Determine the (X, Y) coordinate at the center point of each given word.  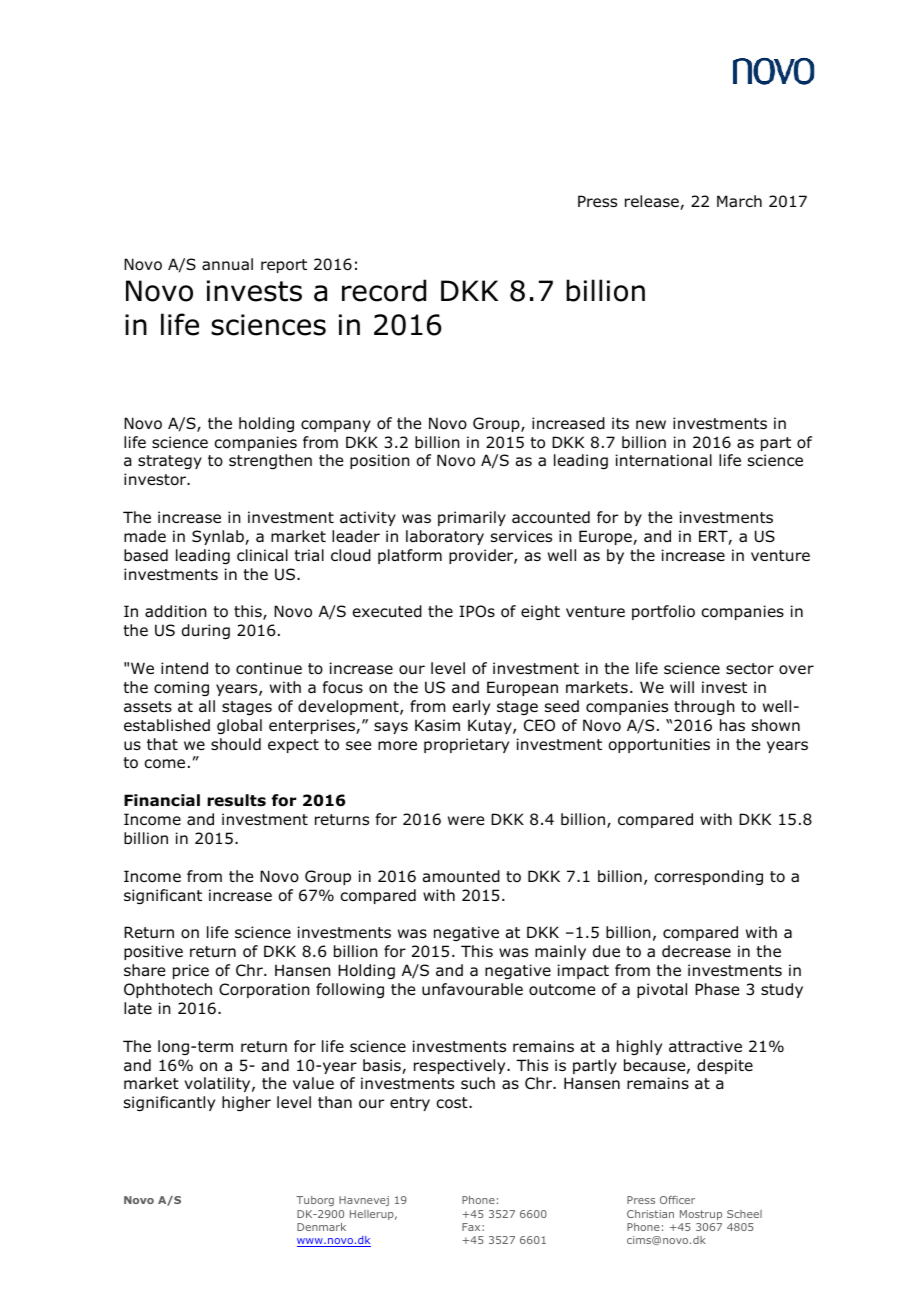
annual (227, 264)
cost (453, 1103)
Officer (677, 1200)
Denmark (321, 1227)
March (739, 201)
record (384, 290)
